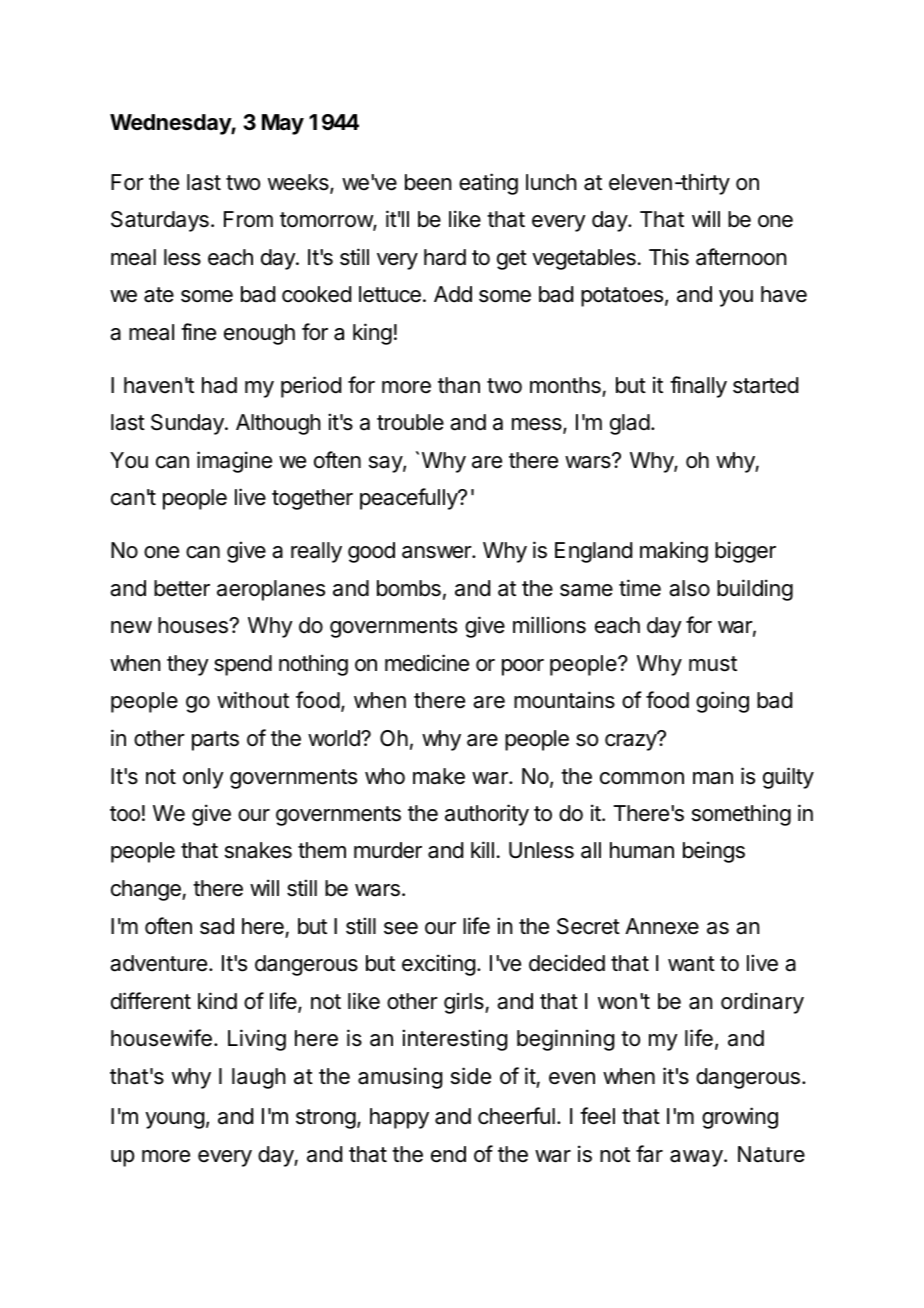 This document has height=1308, width=924. Describe the element at coordinates (399, 1118) in the document. I see `happy` at that location.
